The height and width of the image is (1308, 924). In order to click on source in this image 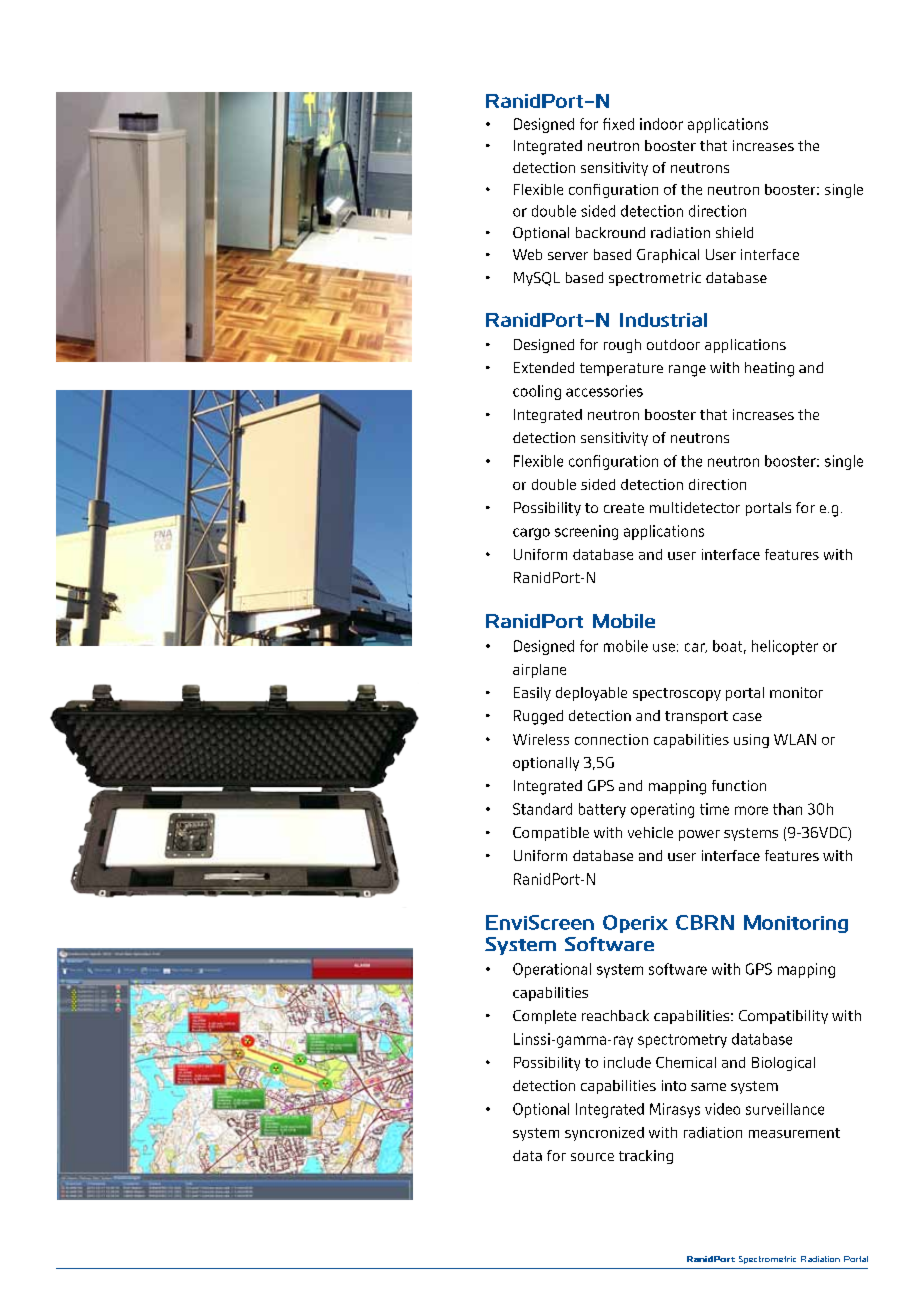, I will do `click(592, 1157)`.
